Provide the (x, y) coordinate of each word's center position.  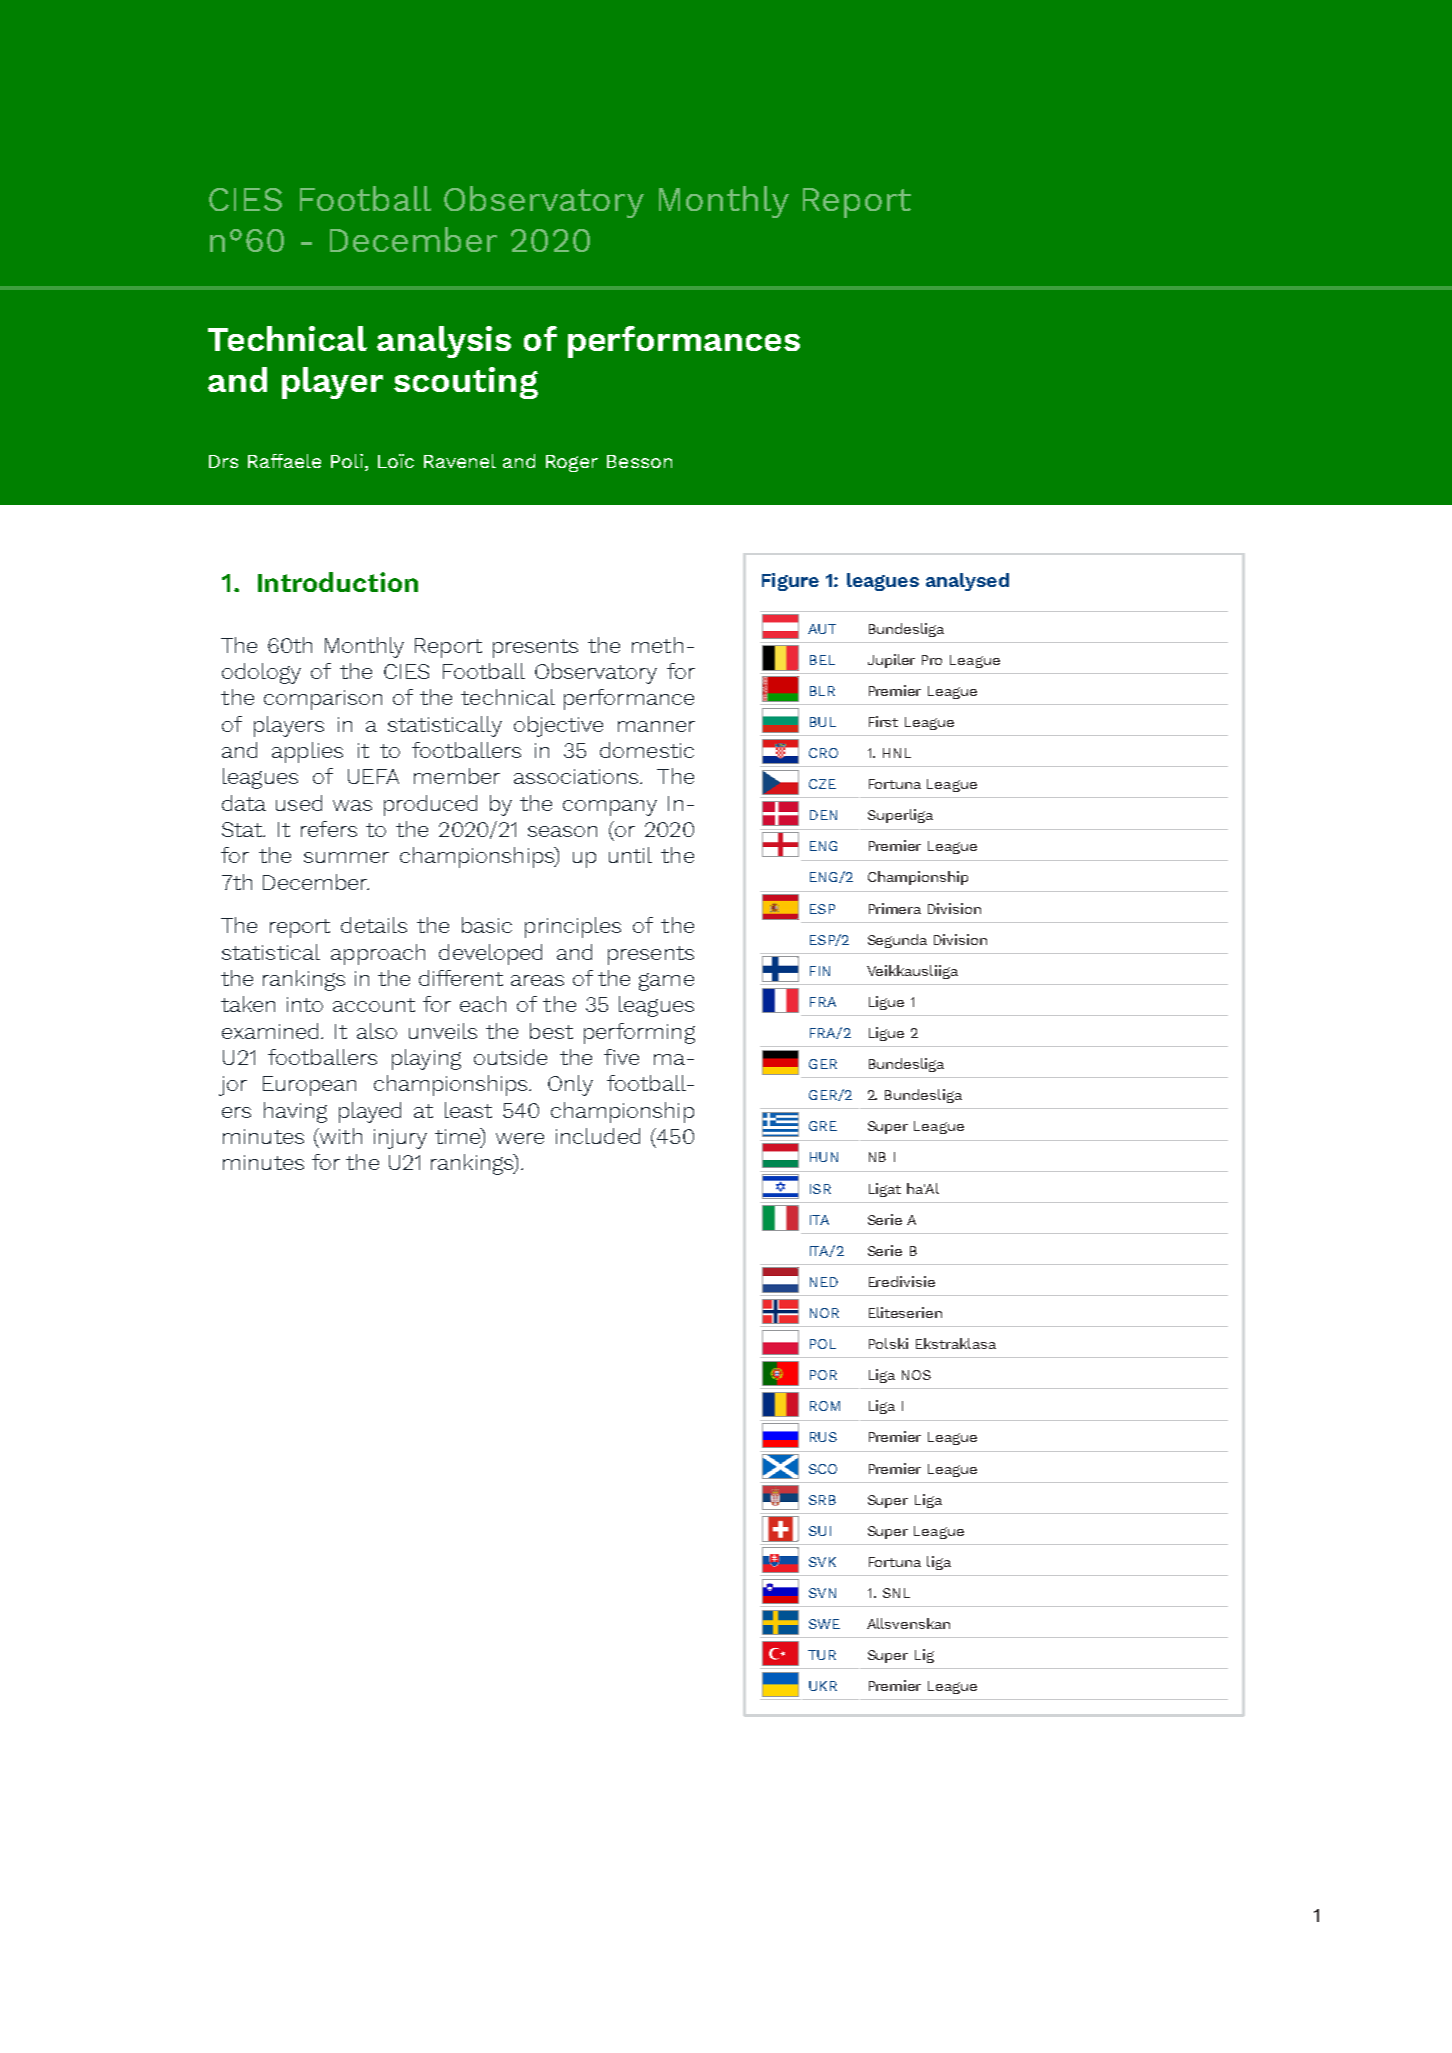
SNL (896, 1593)
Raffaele (284, 461)
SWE (824, 1624)
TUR (822, 1655)
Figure (790, 582)
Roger (572, 463)
